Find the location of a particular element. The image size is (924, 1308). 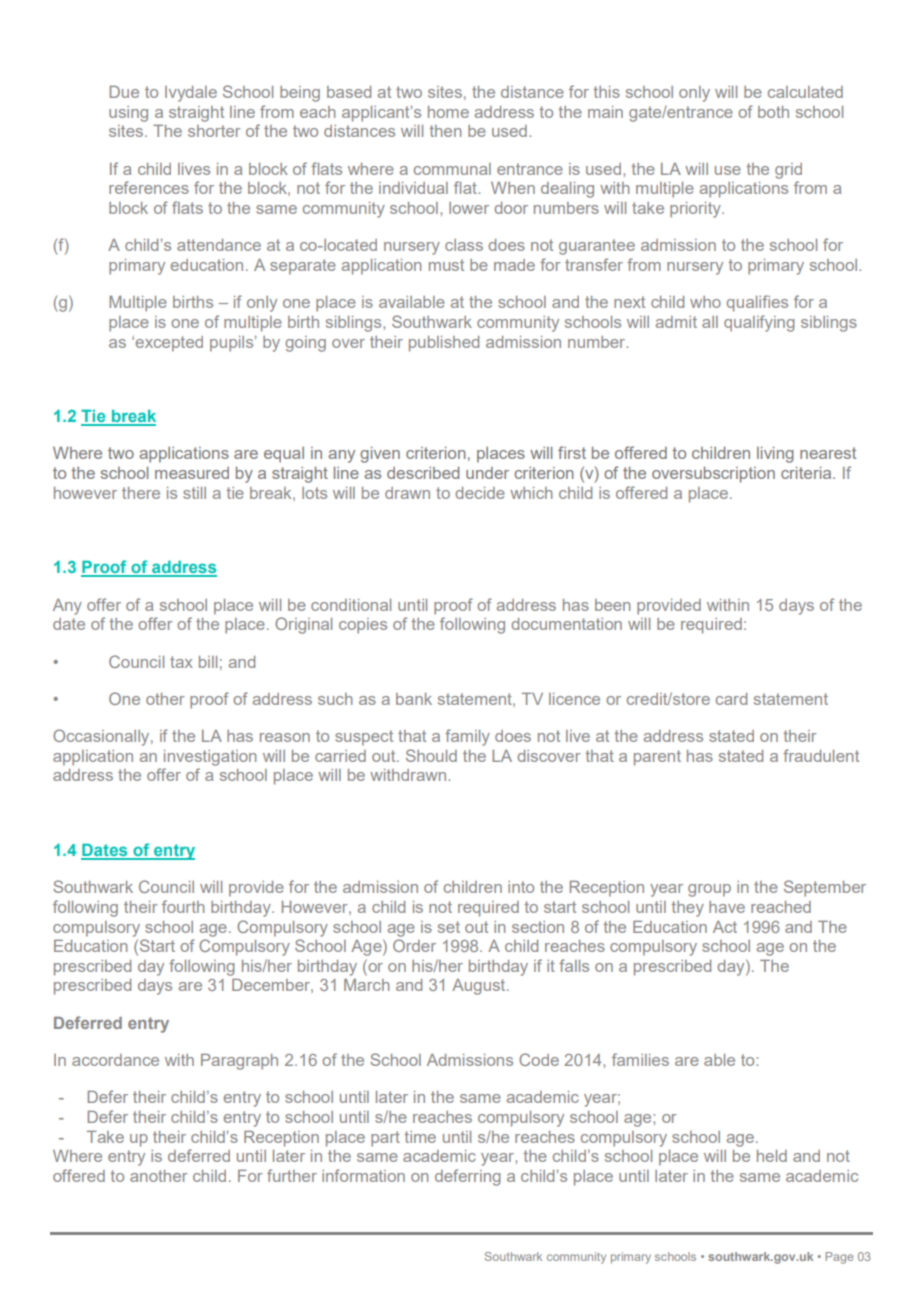

bank is located at coordinates (414, 699).
